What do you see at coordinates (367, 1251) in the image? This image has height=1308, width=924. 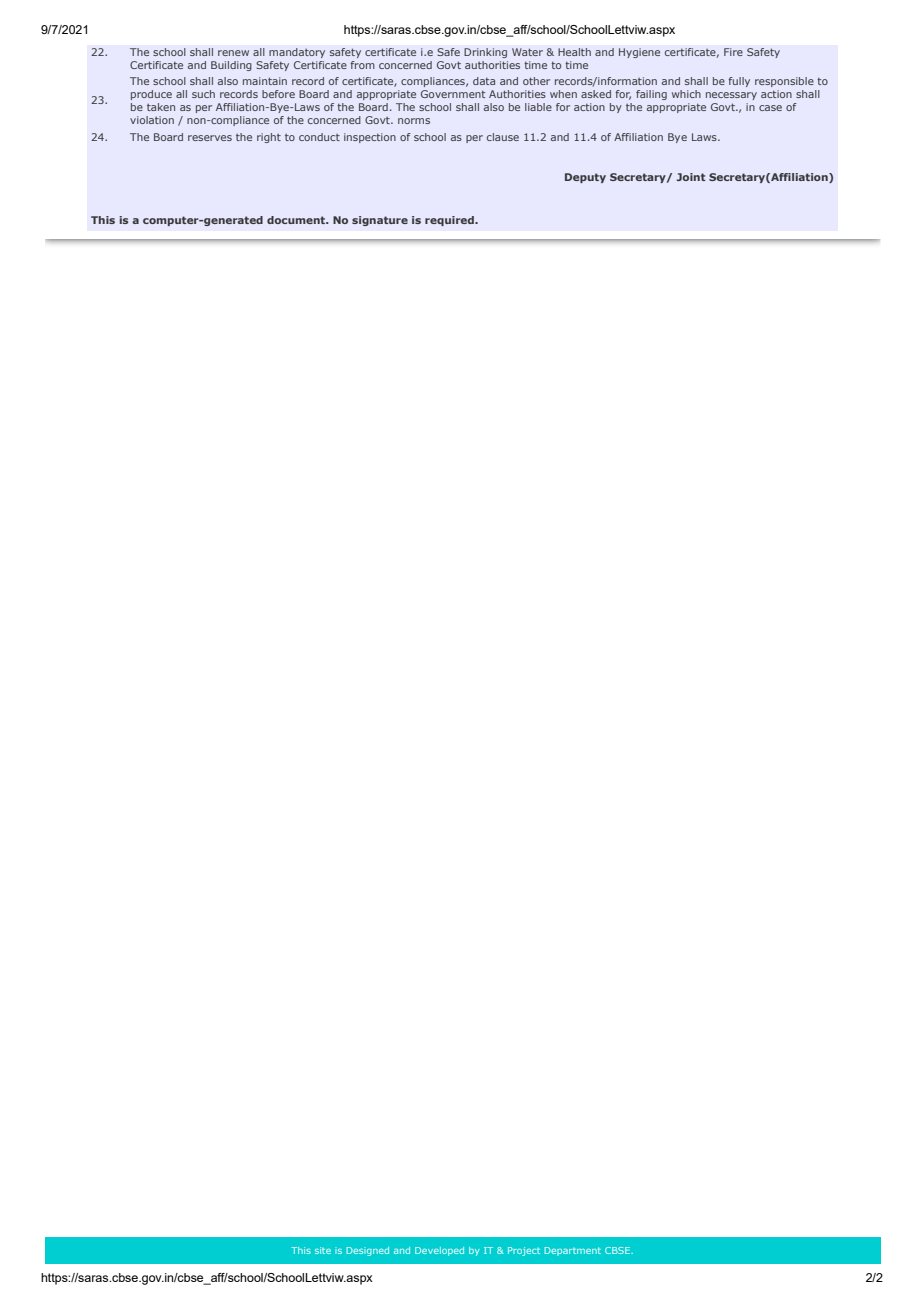 I see `Designed` at bounding box center [367, 1251].
